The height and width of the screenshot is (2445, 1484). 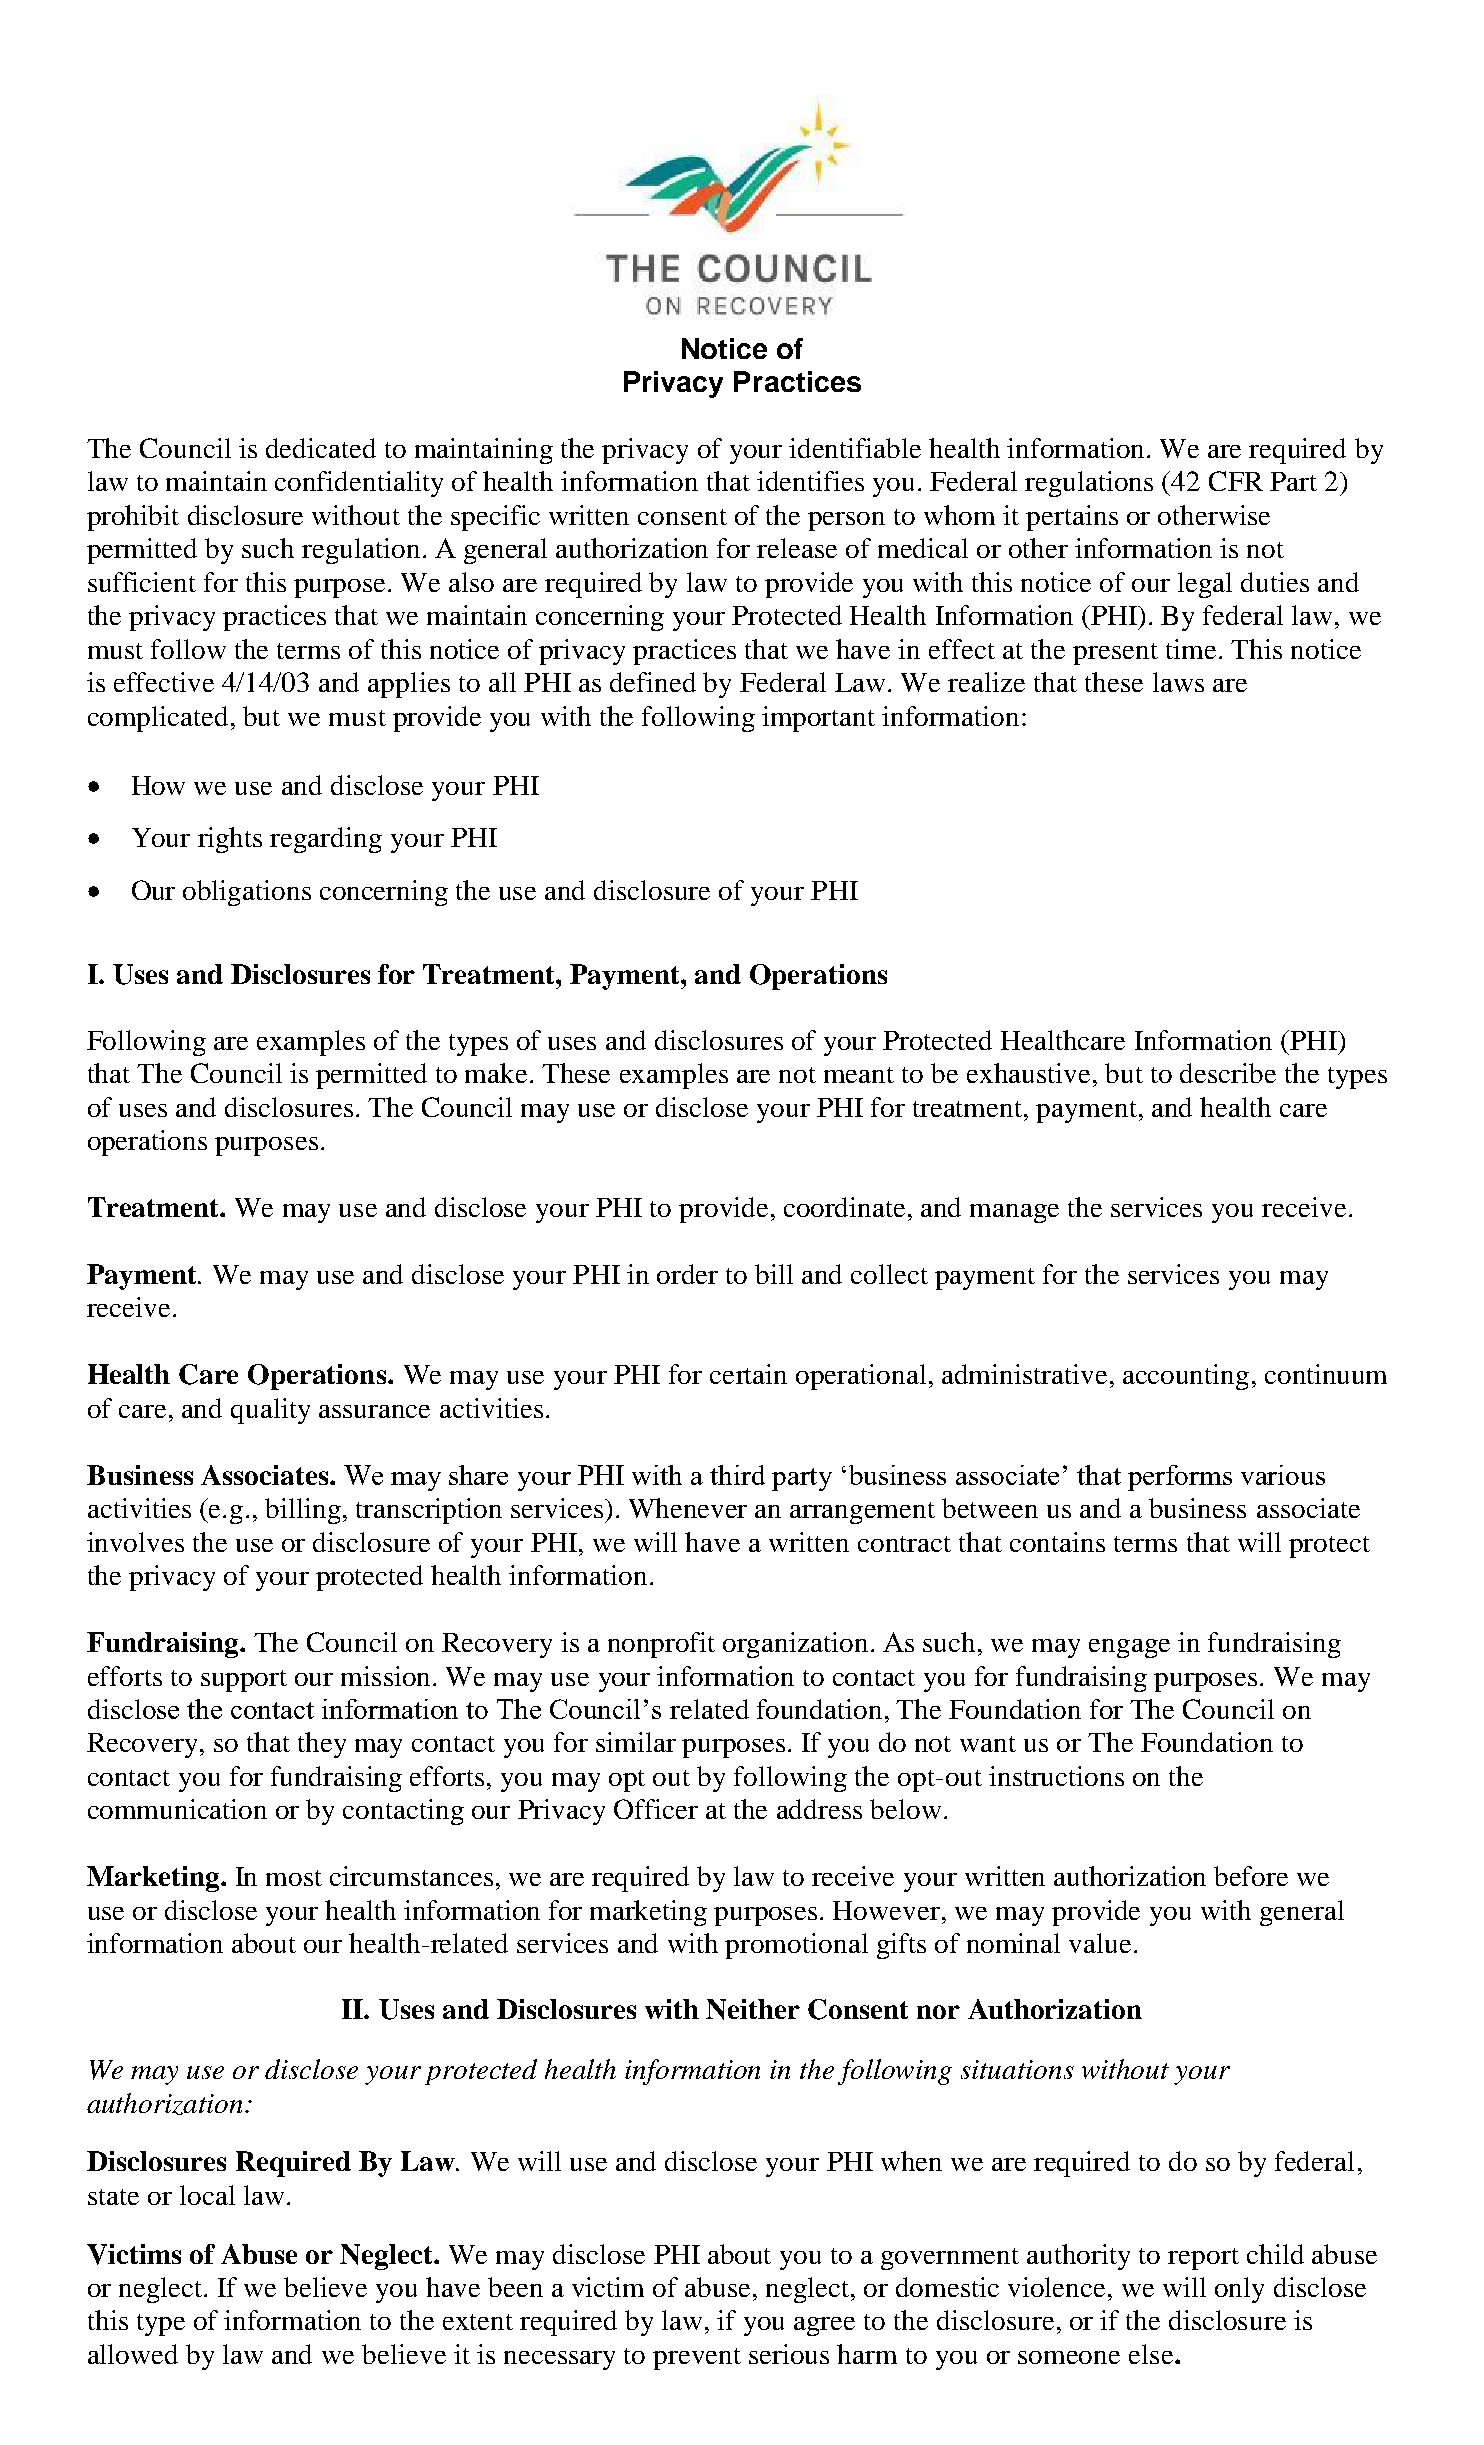 I want to click on allowed, so click(x=133, y=2354).
